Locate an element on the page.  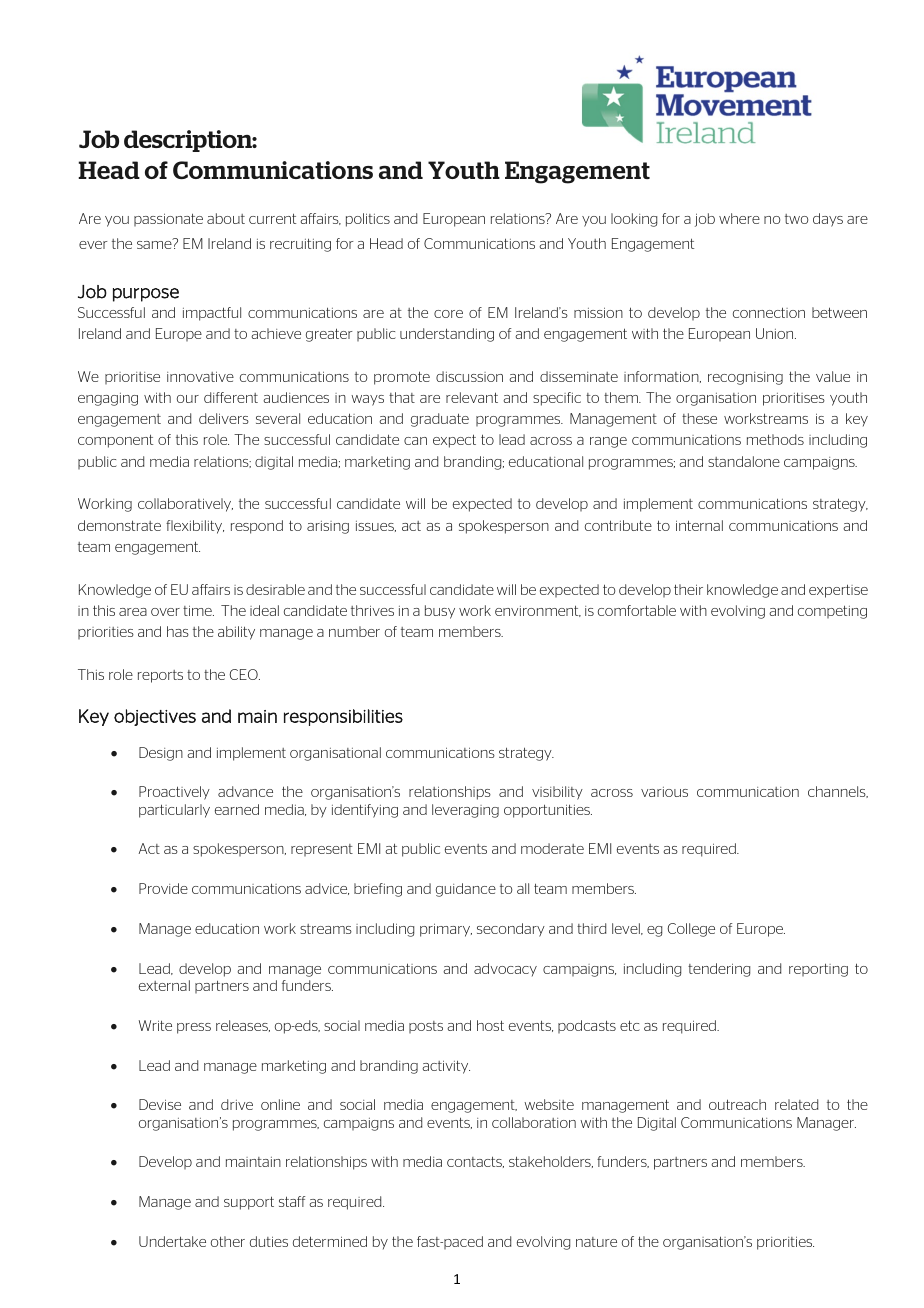
time is located at coordinates (198, 610).
